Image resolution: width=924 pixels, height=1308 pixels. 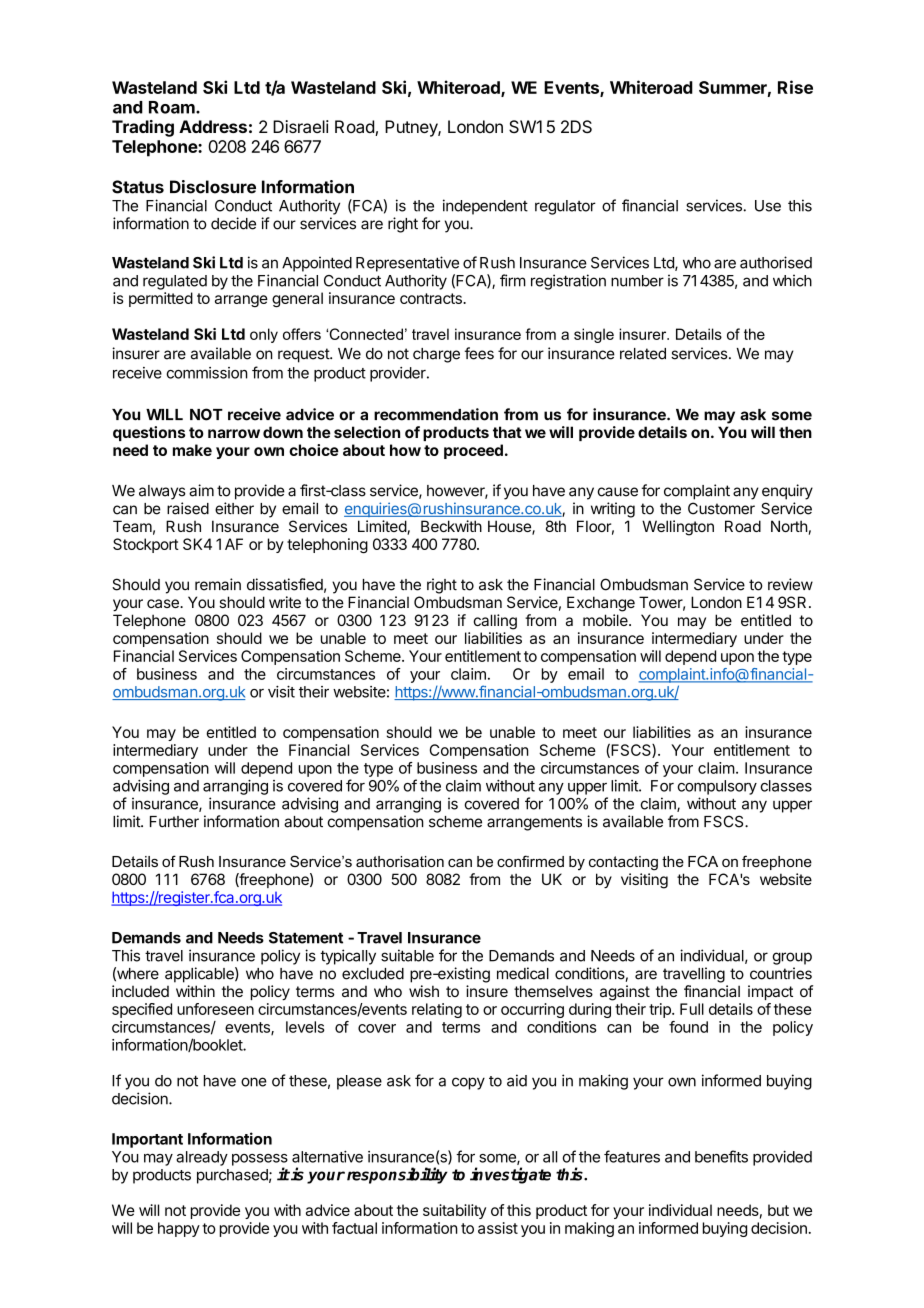 What do you see at coordinates (400, 861) in the image?
I see `authorisation` at bounding box center [400, 861].
